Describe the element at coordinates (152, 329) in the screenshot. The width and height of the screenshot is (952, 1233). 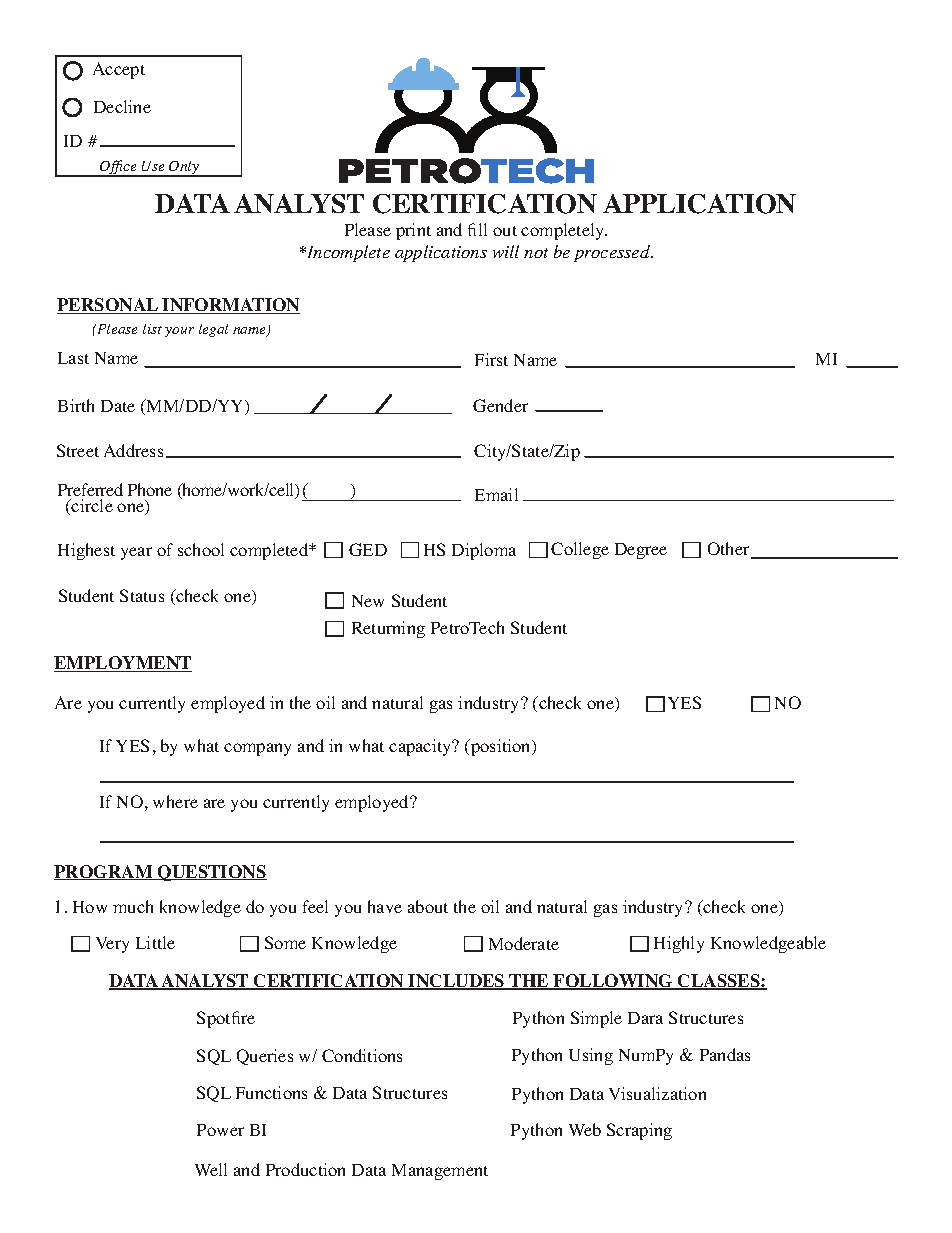
I see `list` at that location.
